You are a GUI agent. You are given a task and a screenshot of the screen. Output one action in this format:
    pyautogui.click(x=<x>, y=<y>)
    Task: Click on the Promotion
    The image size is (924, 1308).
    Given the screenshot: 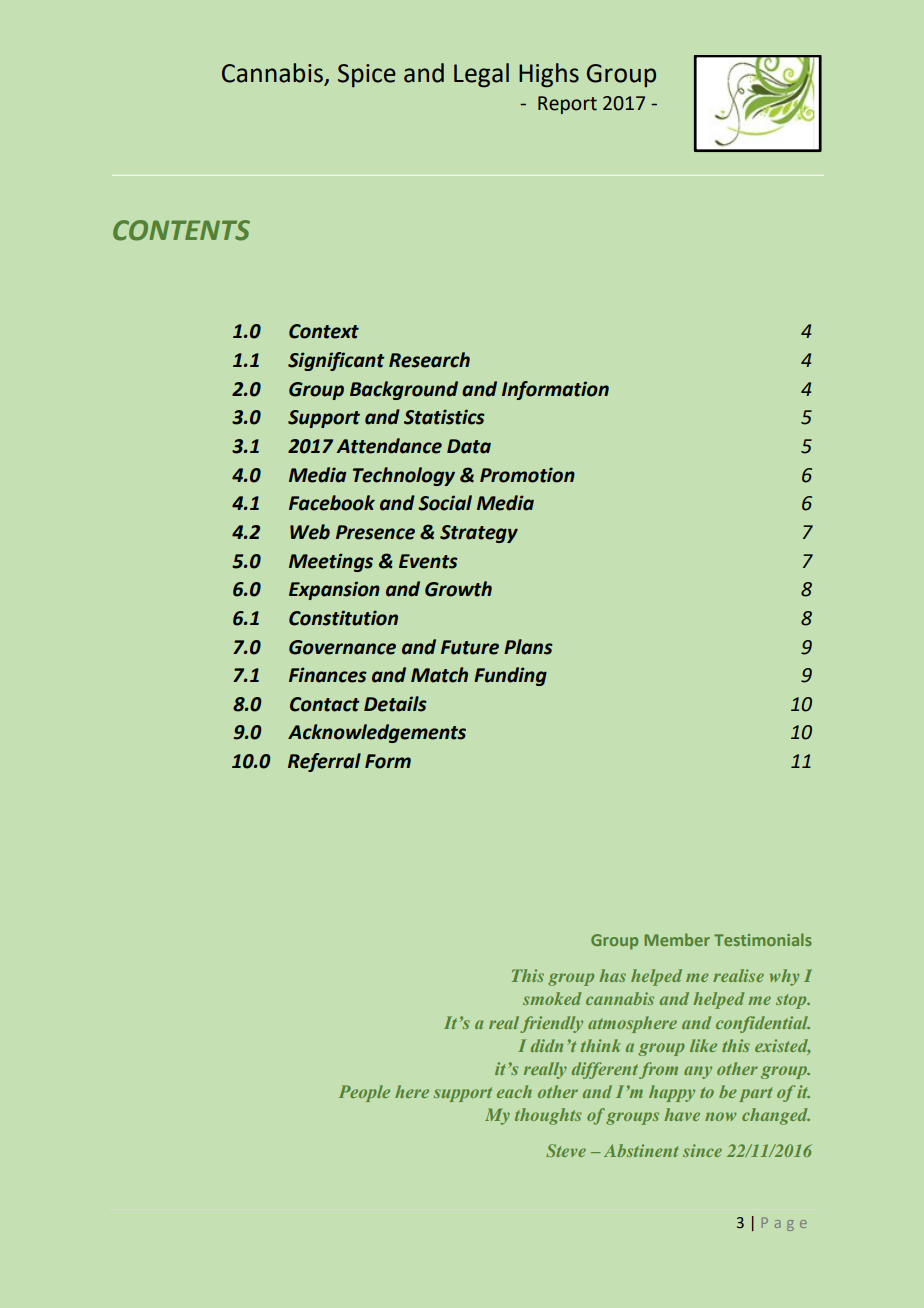 What is the action you would take?
    pyautogui.click(x=527, y=475)
